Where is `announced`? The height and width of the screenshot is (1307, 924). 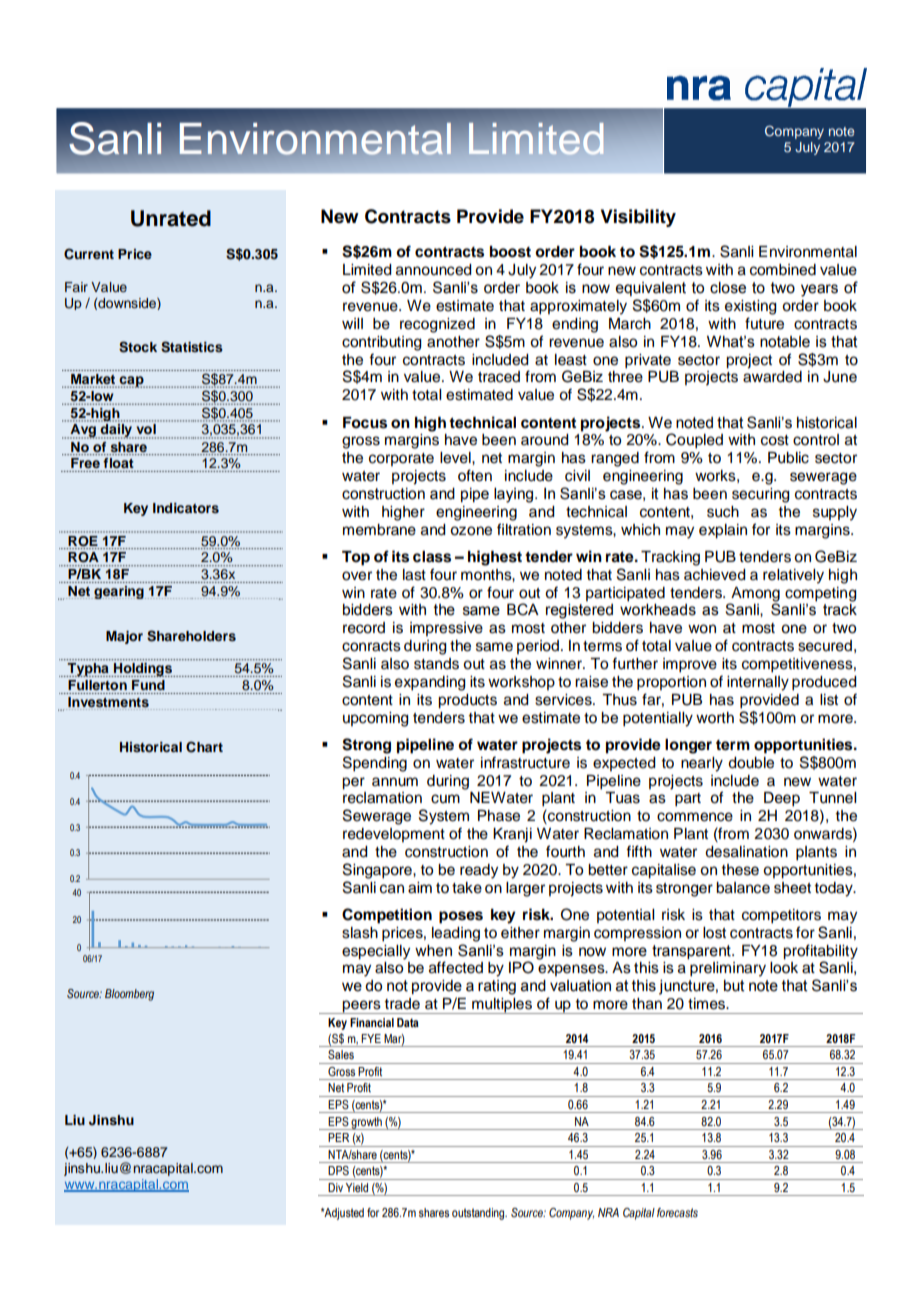
announced is located at coordinates (434, 270).
